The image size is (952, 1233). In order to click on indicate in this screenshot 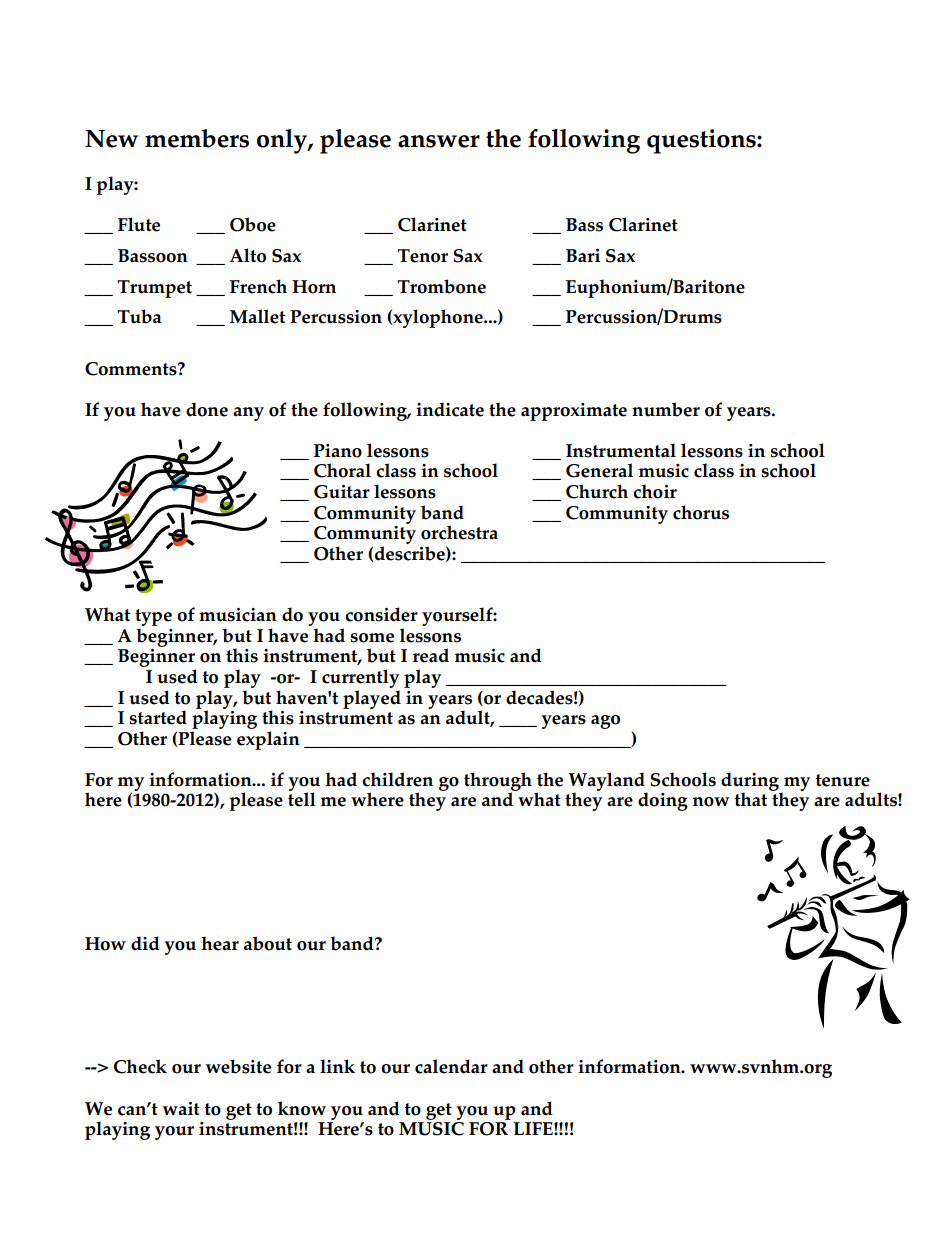, I will do `click(450, 409)`.
